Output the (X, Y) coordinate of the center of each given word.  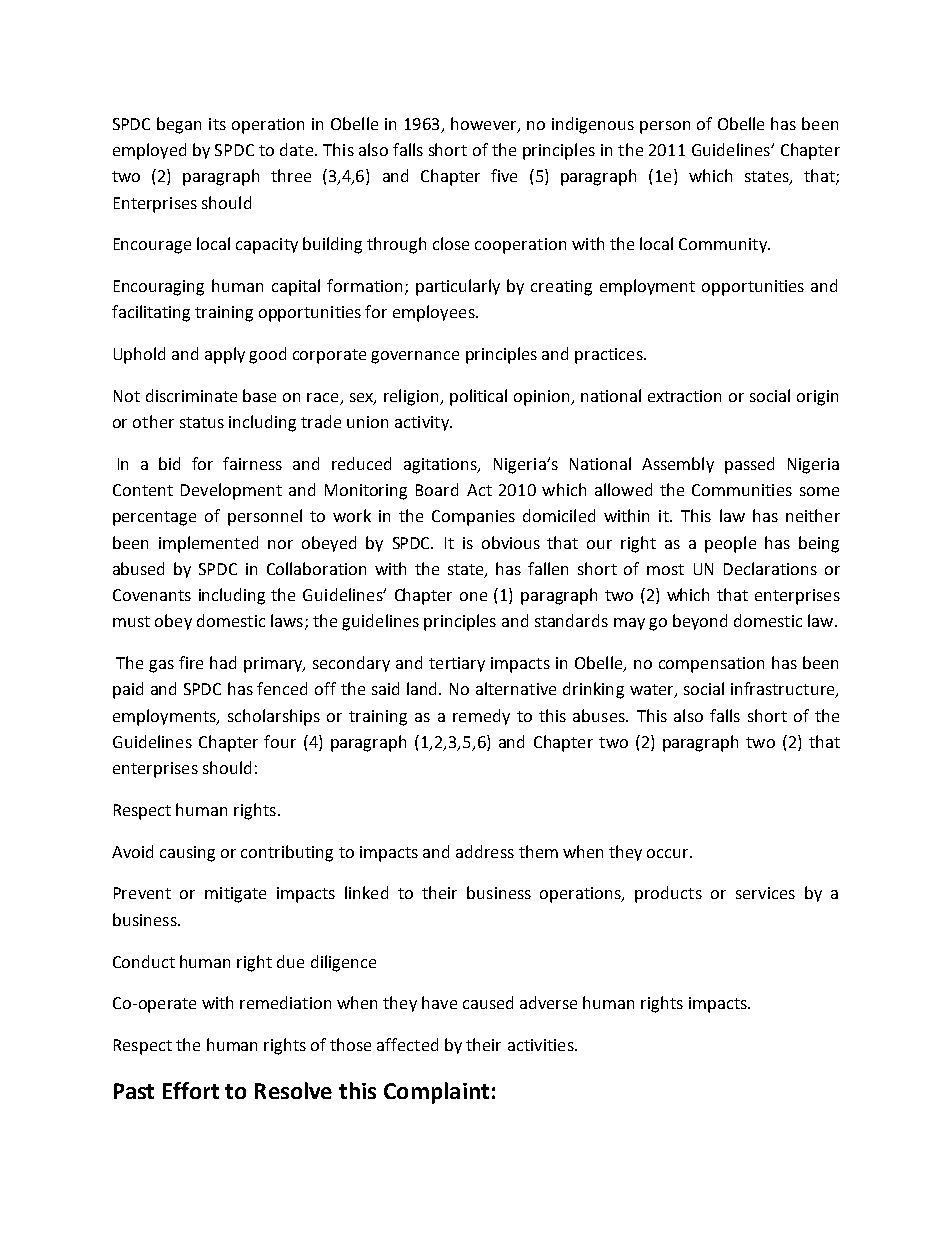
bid (169, 463)
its (217, 124)
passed (749, 465)
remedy (481, 717)
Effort (191, 1090)
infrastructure (784, 690)
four (280, 741)
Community (724, 245)
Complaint (436, 1093)
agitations (442, 466)
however (485, 124)
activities (542, 1045)
